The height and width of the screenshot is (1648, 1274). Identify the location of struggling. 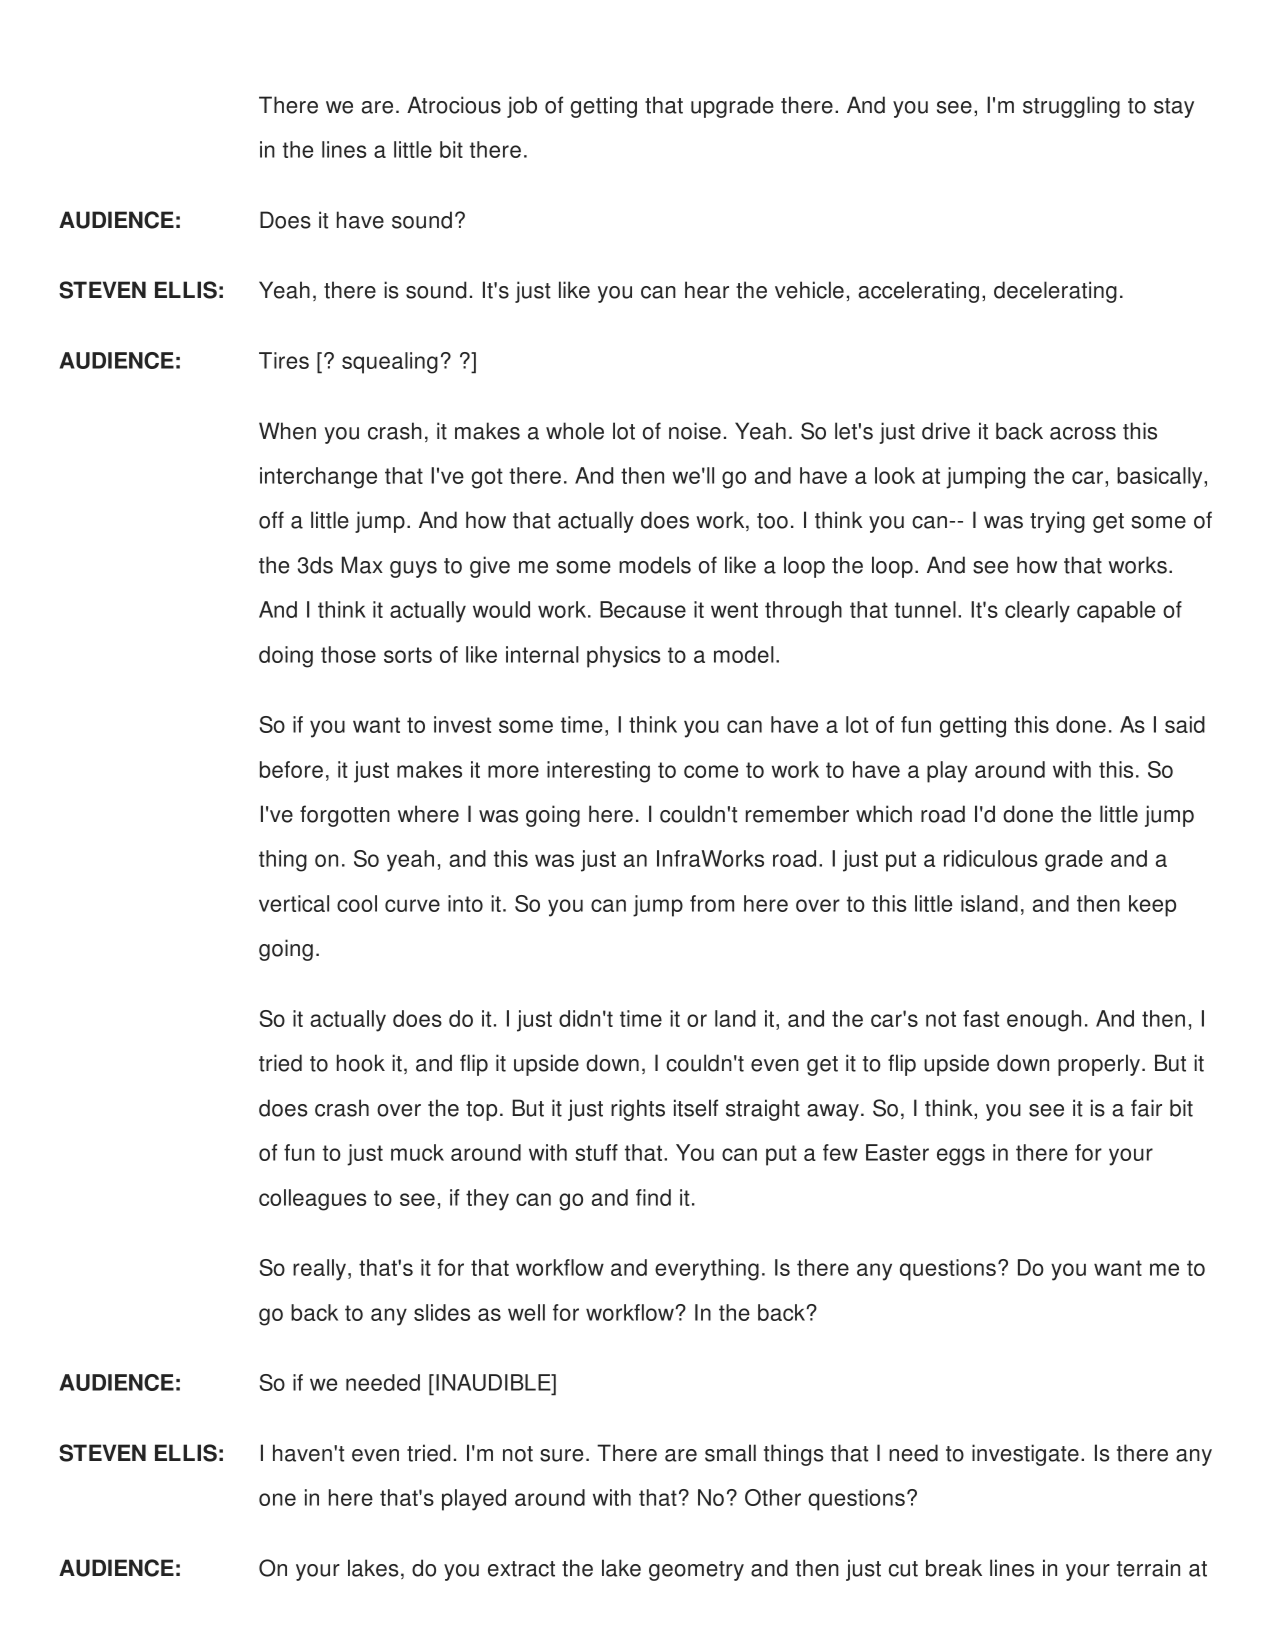
(1071, 107).
